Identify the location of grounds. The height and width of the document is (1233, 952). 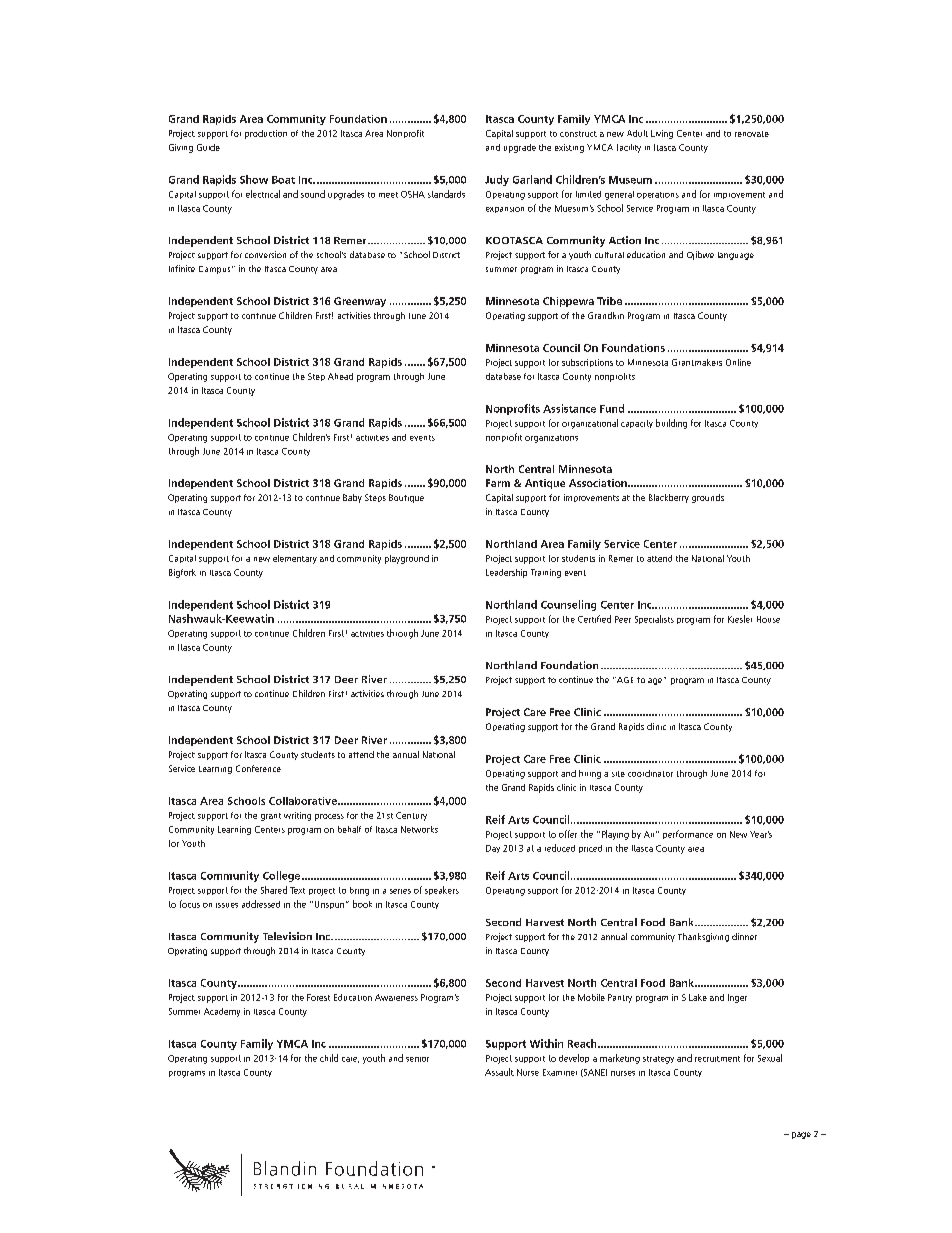
(708, 498).
